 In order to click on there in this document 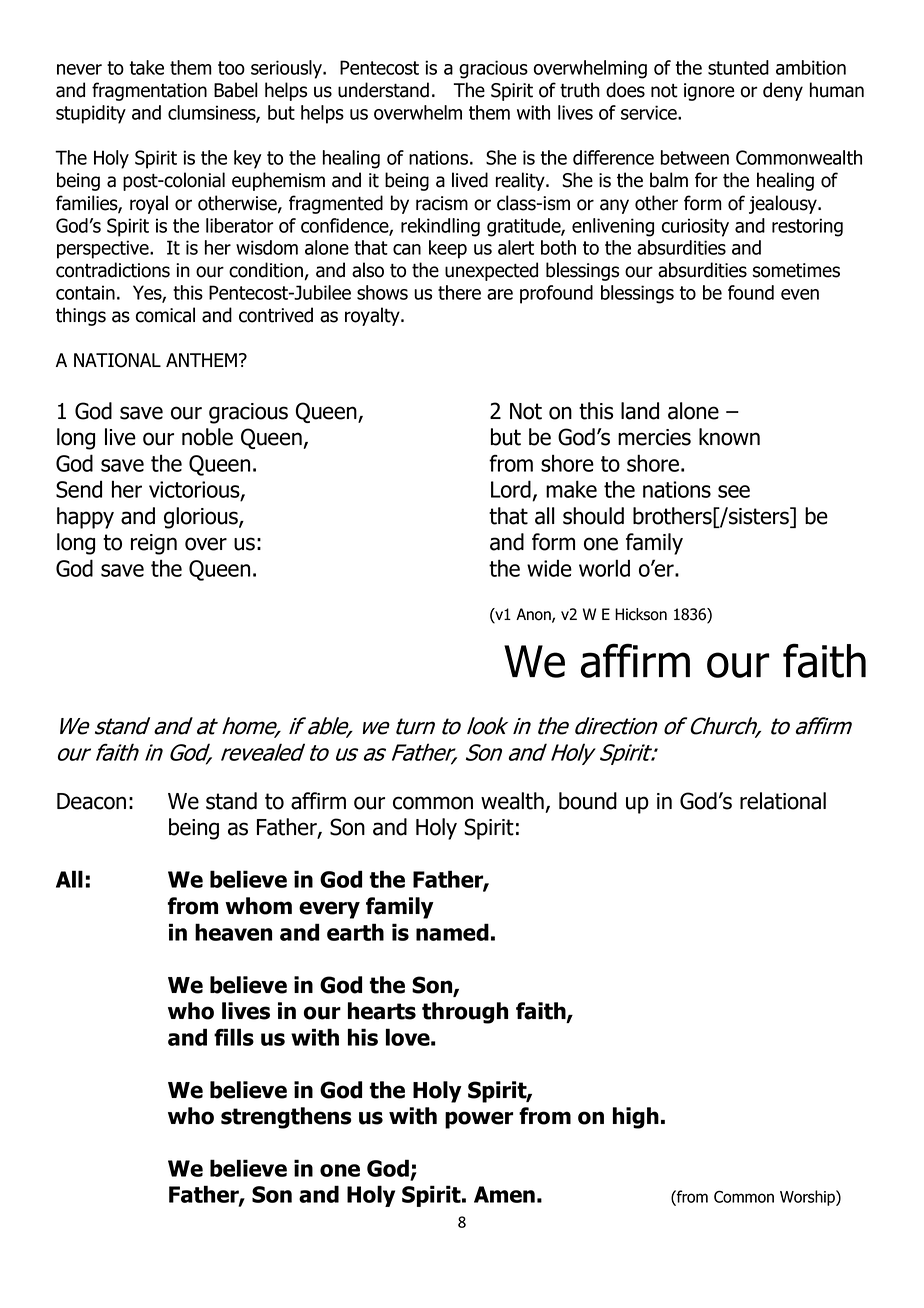, I will do `click(459, 292)`.
